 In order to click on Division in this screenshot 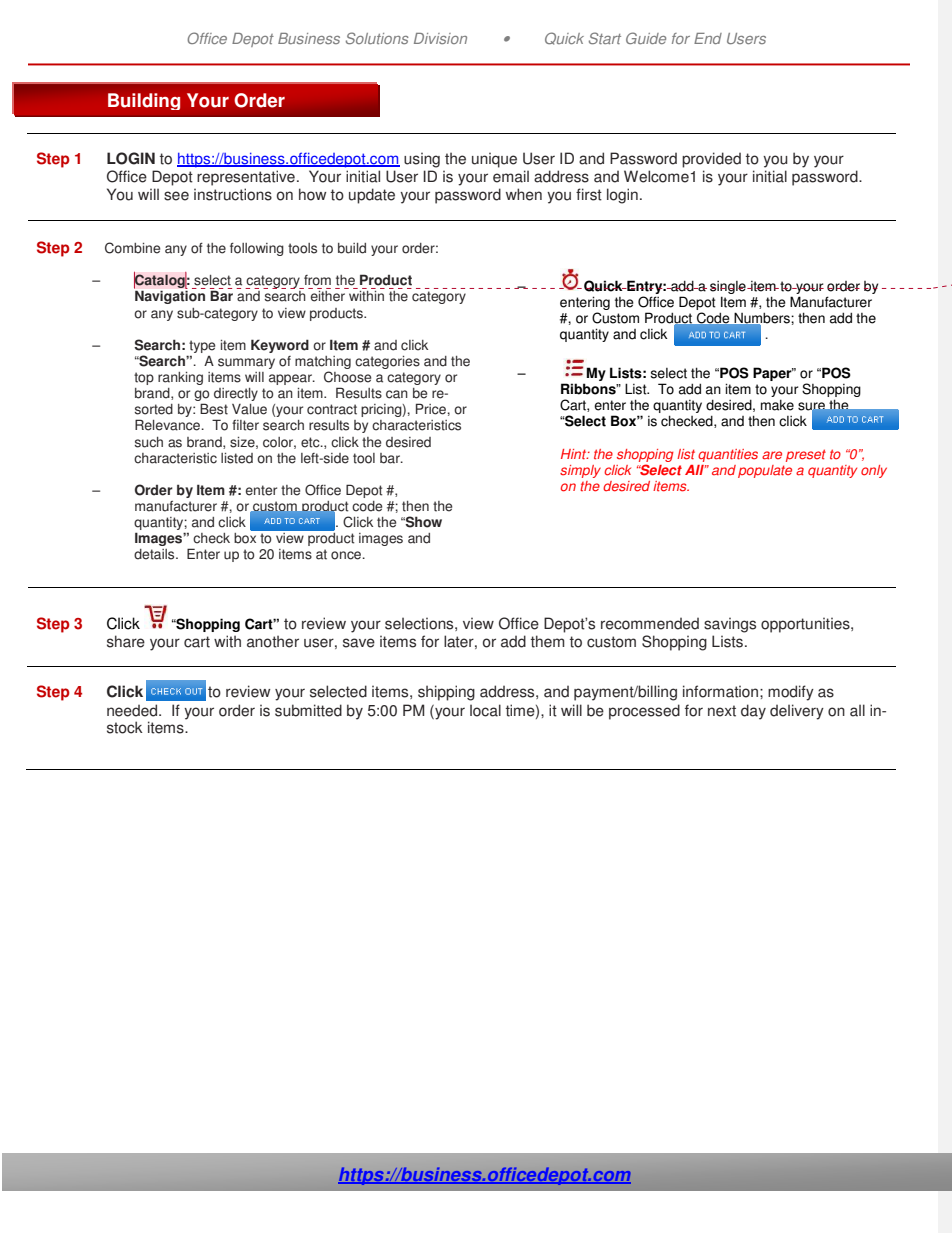, I will do `click(440, 38)`.
